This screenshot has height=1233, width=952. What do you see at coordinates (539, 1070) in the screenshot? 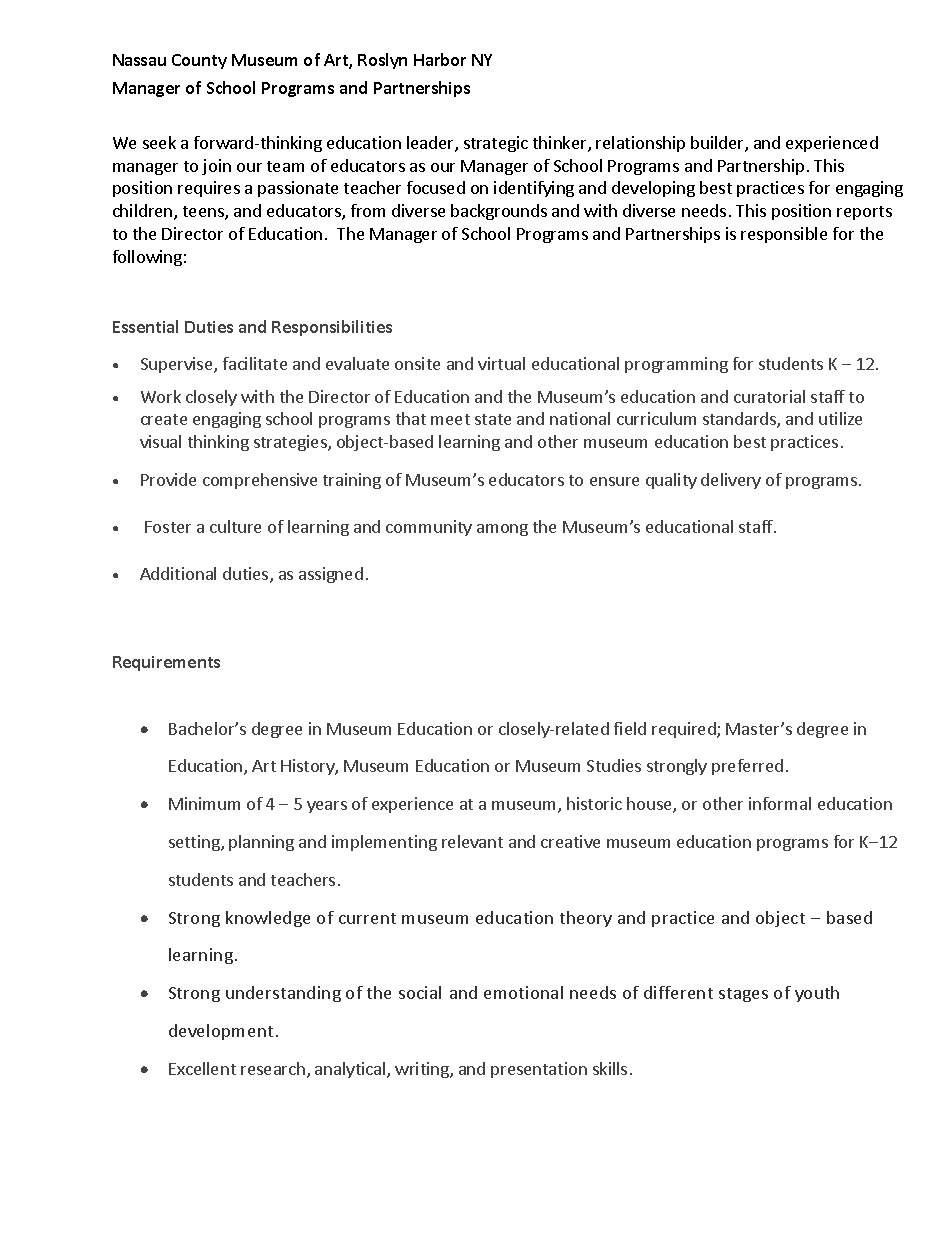
I see `presentation` at bounding box center [539, 1070].
